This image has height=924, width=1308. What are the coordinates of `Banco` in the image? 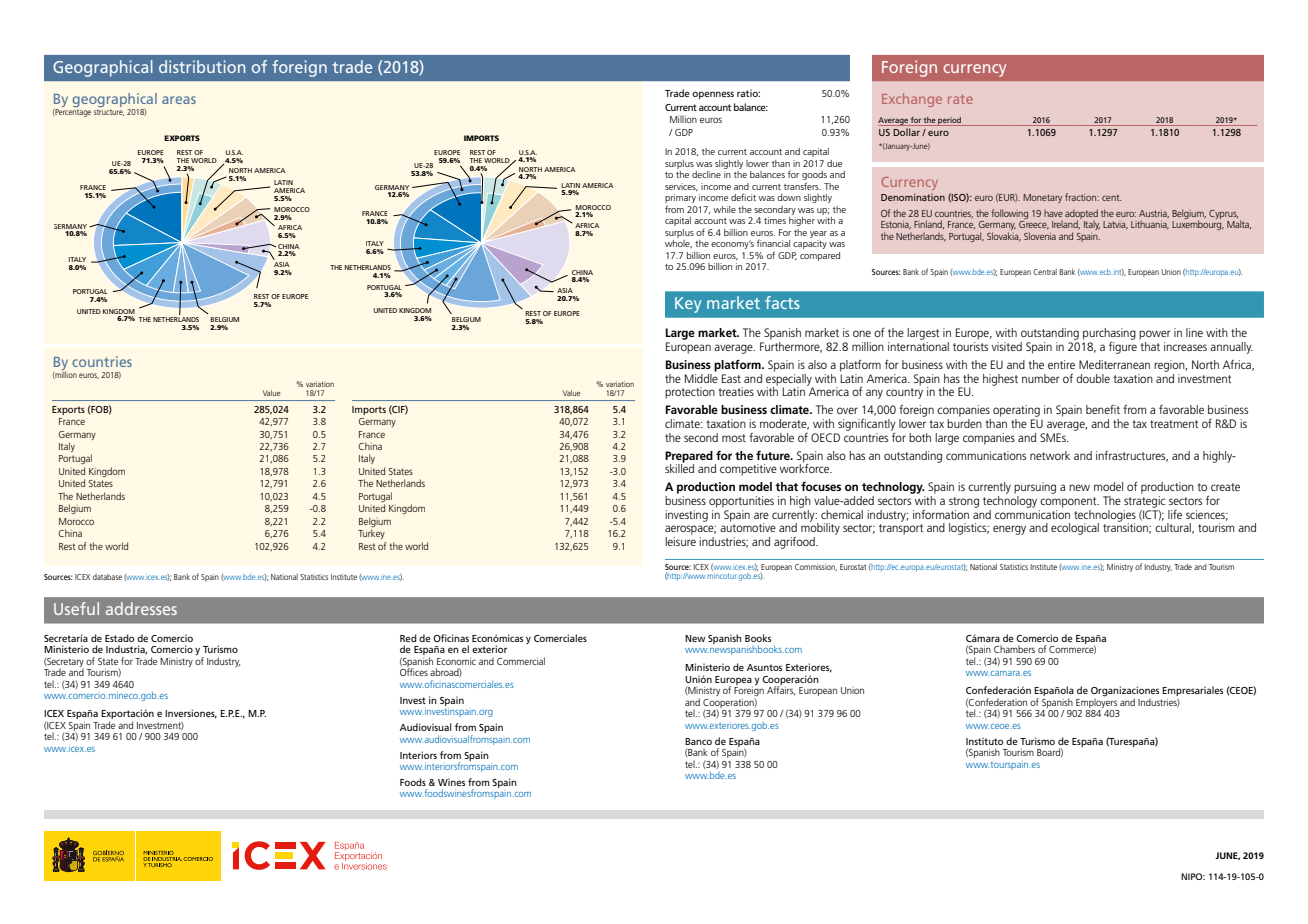 It's located at (698, 741).
